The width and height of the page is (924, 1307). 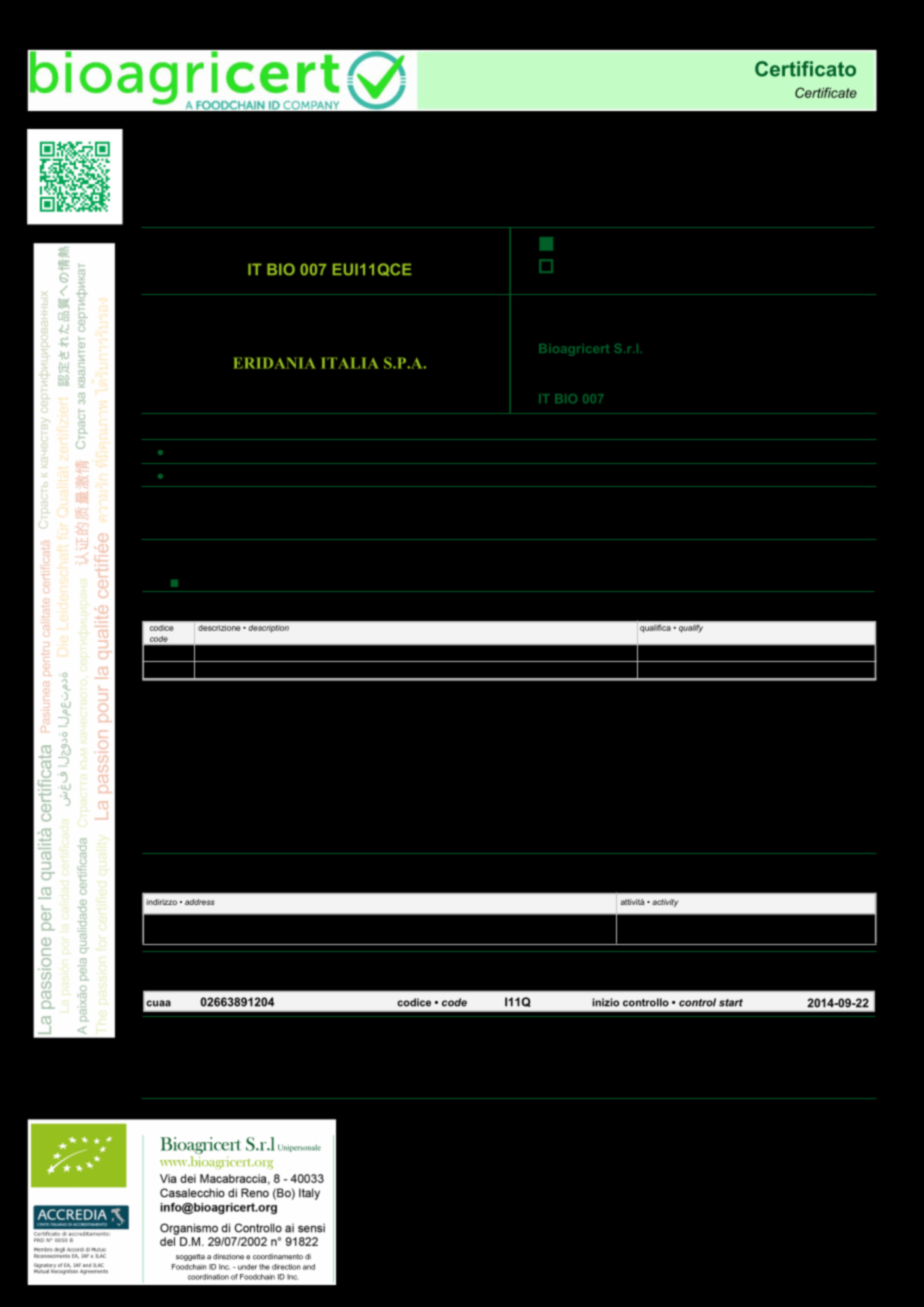 What do you see at coordinates (286, 1267) in the page?
I see `direction` at bounding box center [286, 1267].
